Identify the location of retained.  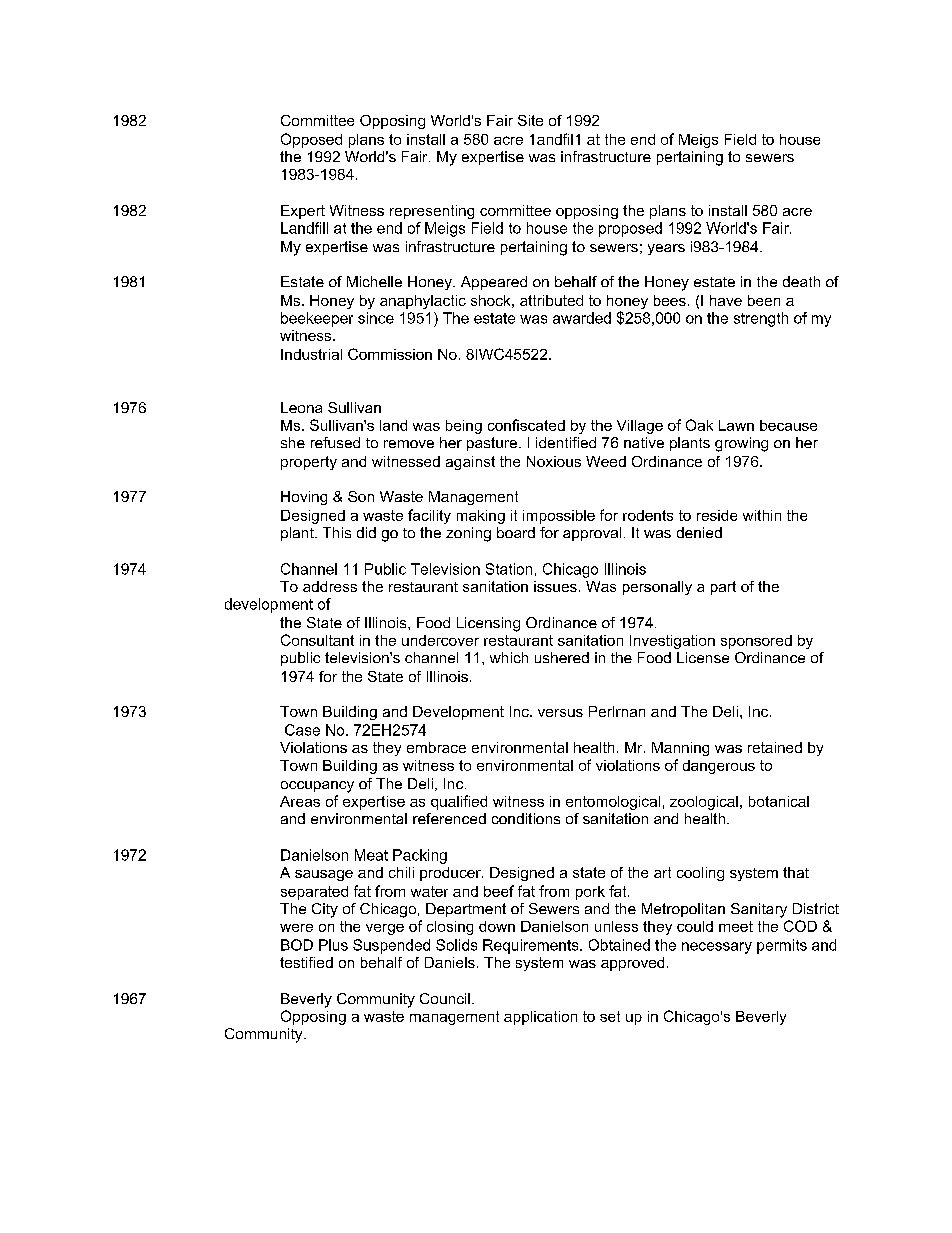
(775, 747).
